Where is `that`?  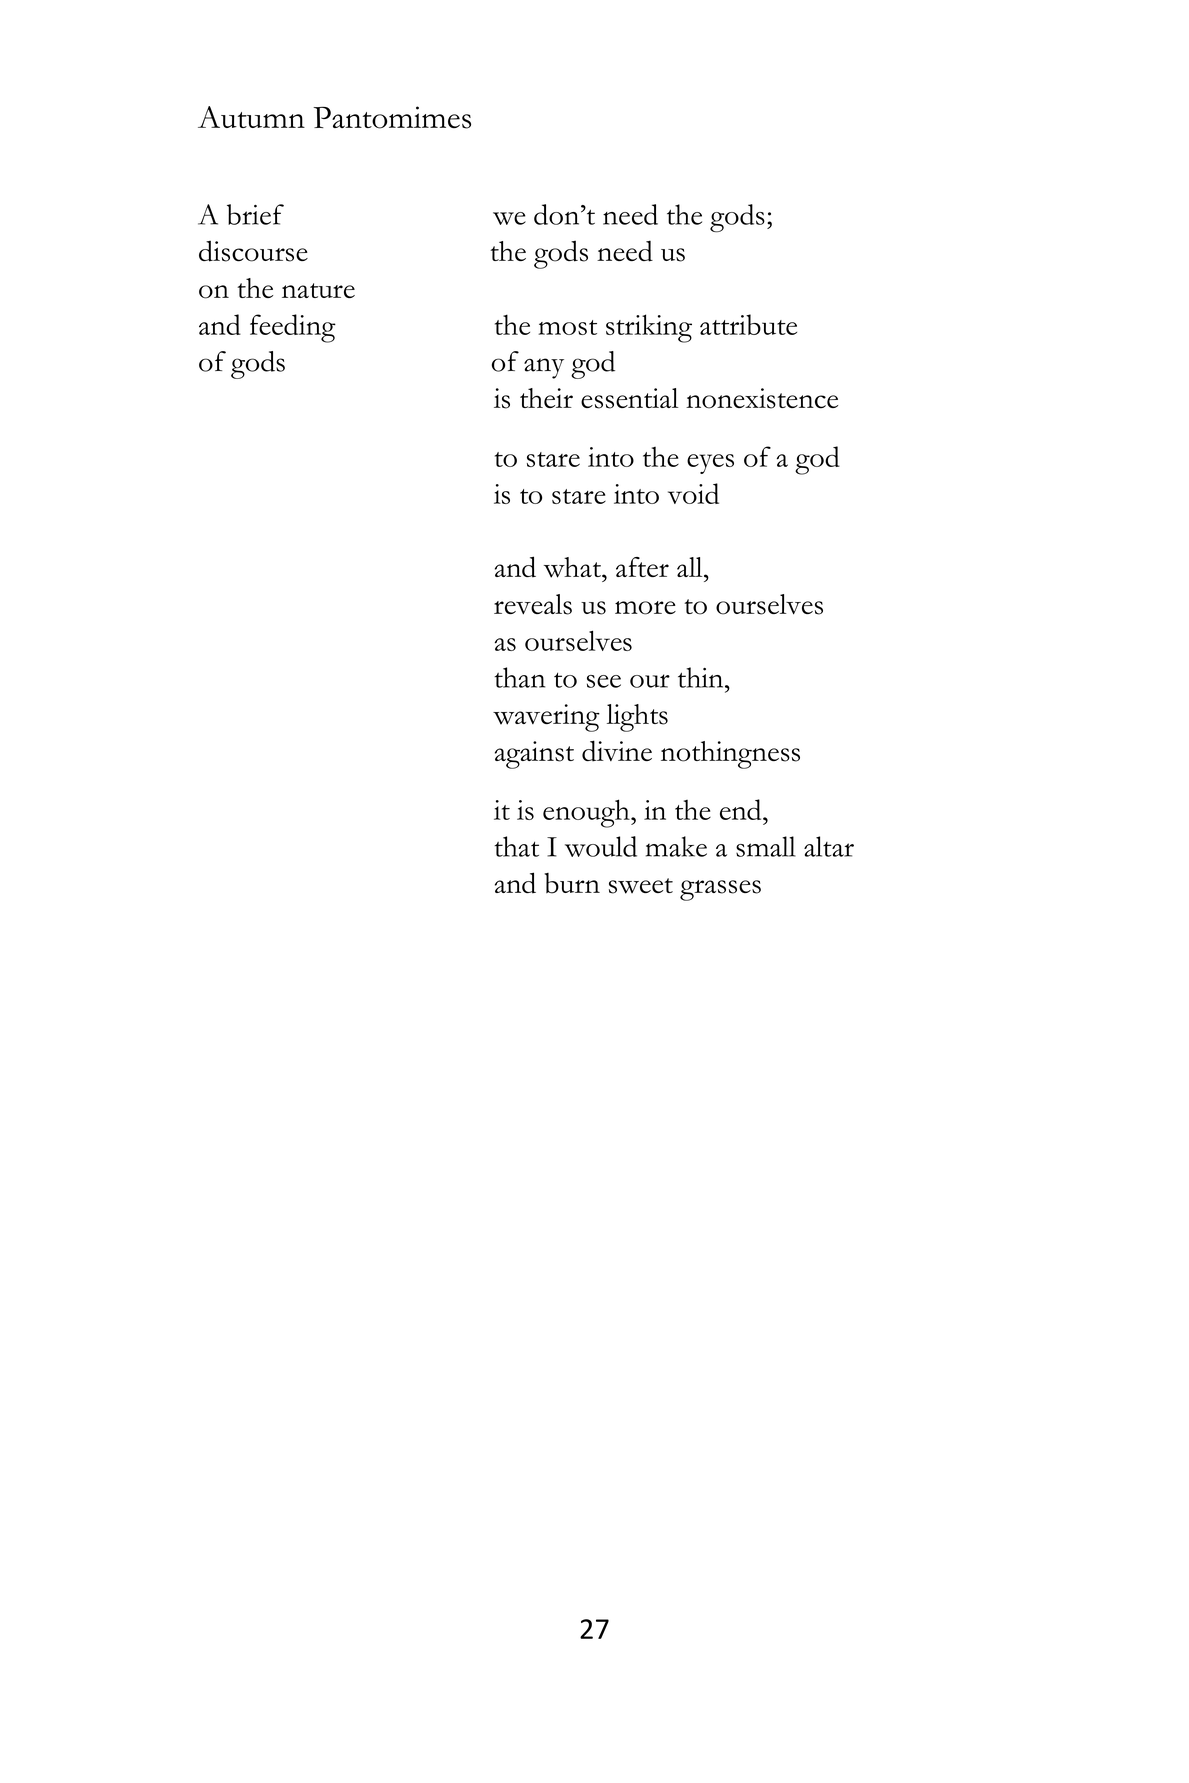
that is located at coordinates (516, 846).
